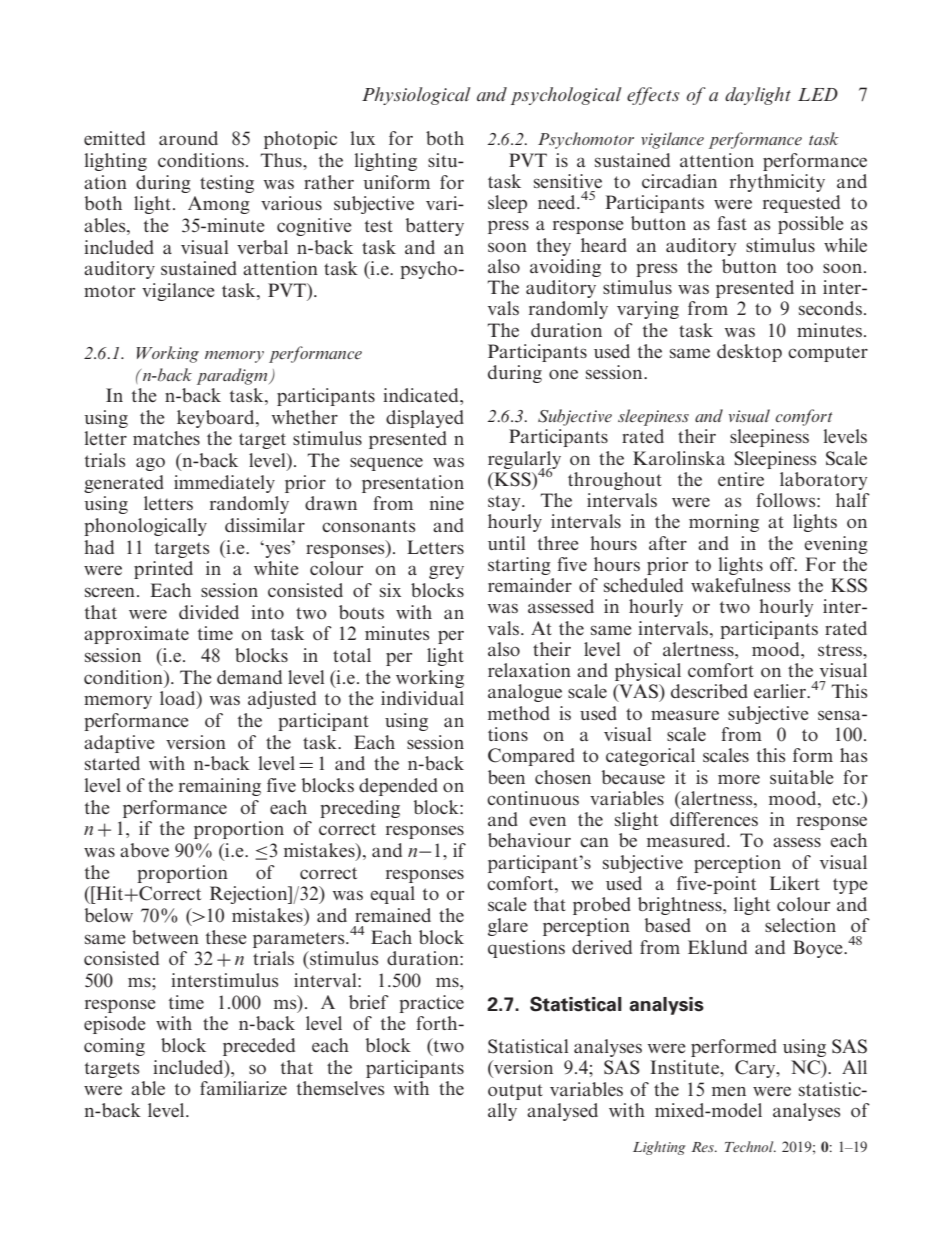  I want to click on circadian, so click(679, 181).
